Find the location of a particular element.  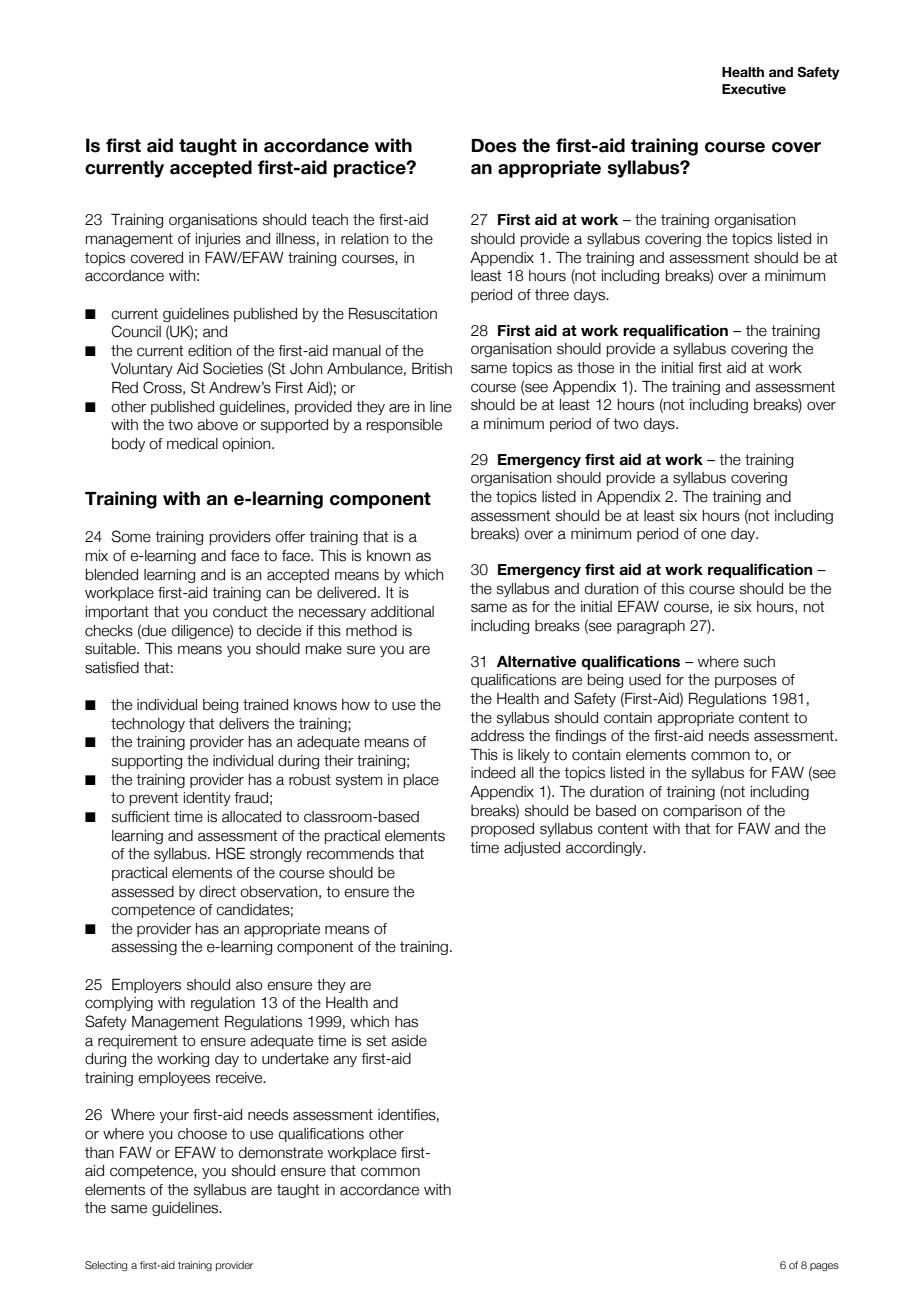

comparison is located at coordinates (702, 812).
